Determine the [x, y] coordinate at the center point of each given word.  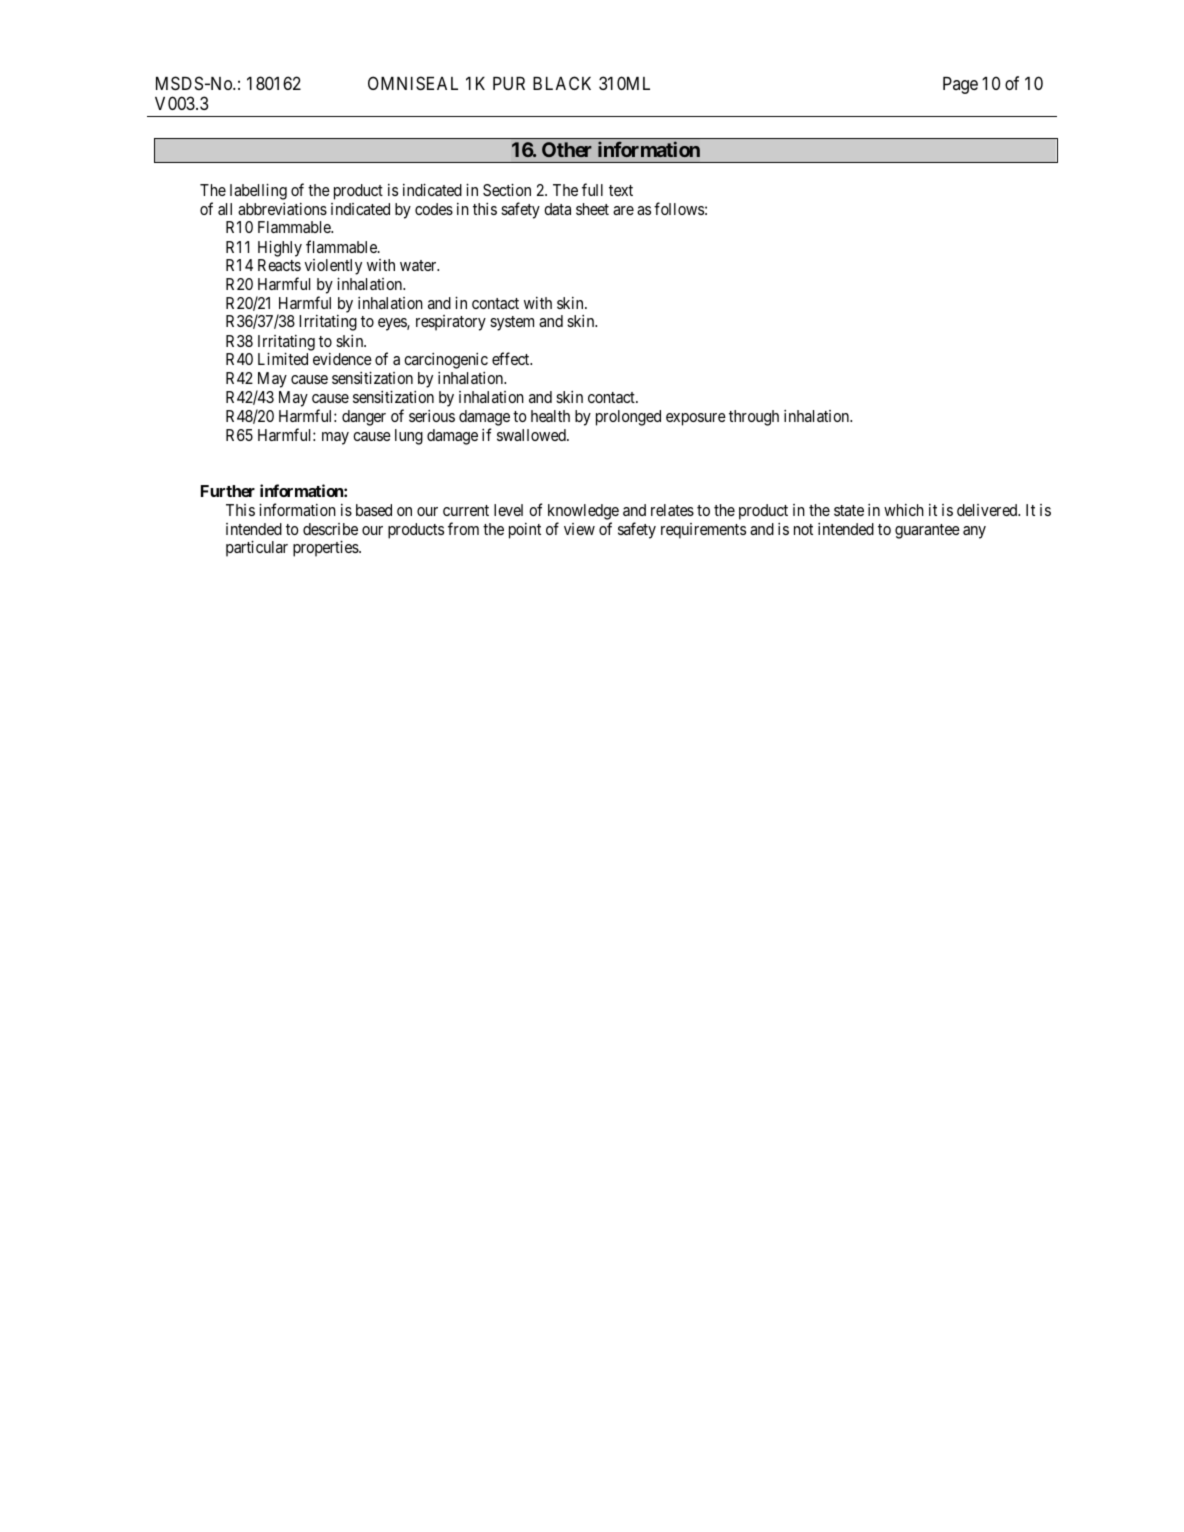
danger [364, 418]
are [623, 210]
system [512, 323]
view [579, 529]
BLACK [562, 83]
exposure [696, 419]
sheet [592, 209]
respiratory [451, 323]
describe [330, 529]
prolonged [628, 418]
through [754, 418]
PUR [509, 83]
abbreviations [282, 209]
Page [960, 85]
